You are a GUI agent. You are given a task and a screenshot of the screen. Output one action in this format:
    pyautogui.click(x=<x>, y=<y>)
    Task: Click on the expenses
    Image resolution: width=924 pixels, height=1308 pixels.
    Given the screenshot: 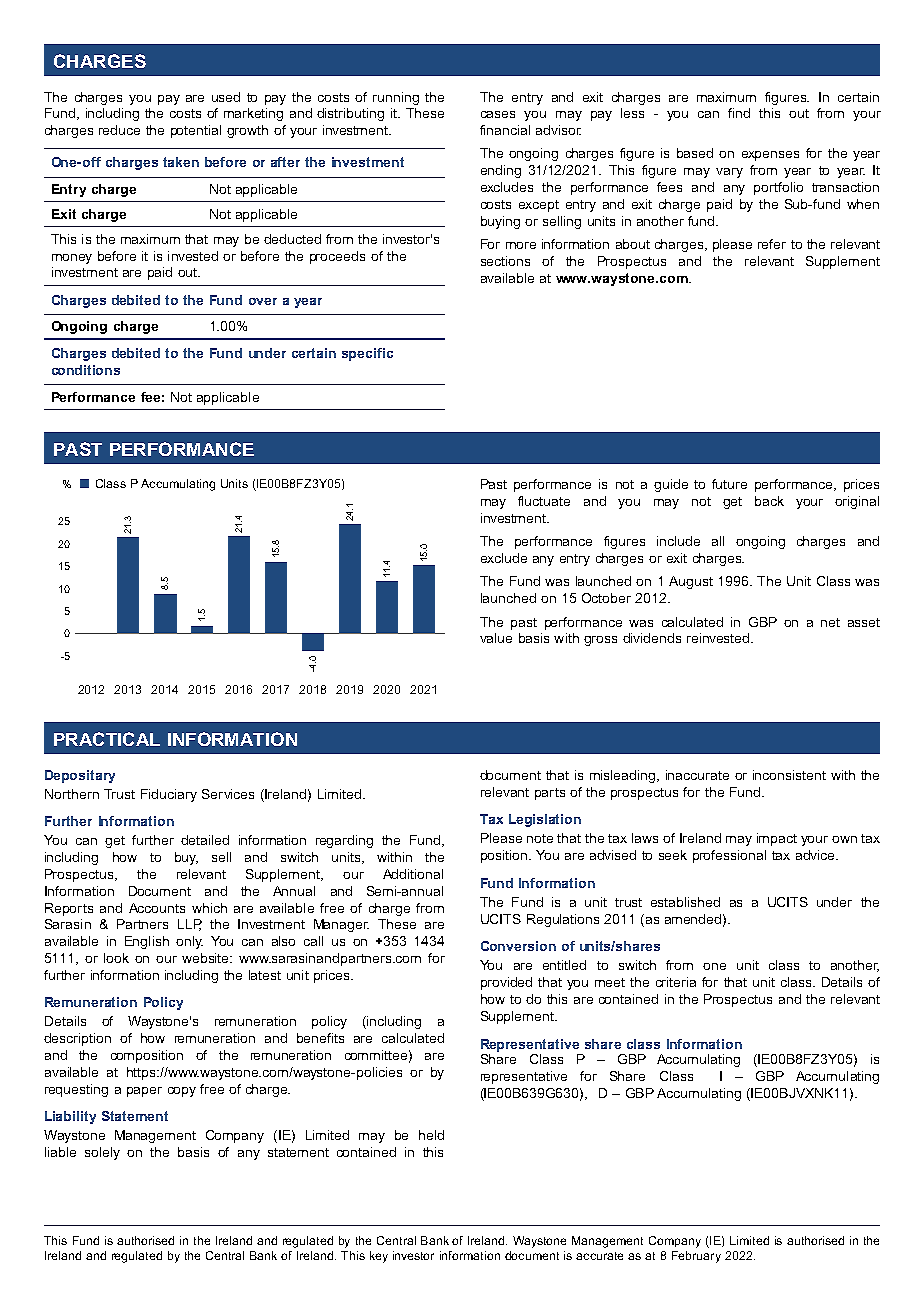 What is the action you would take?
    pyautogui.click(x=770, y=156)
